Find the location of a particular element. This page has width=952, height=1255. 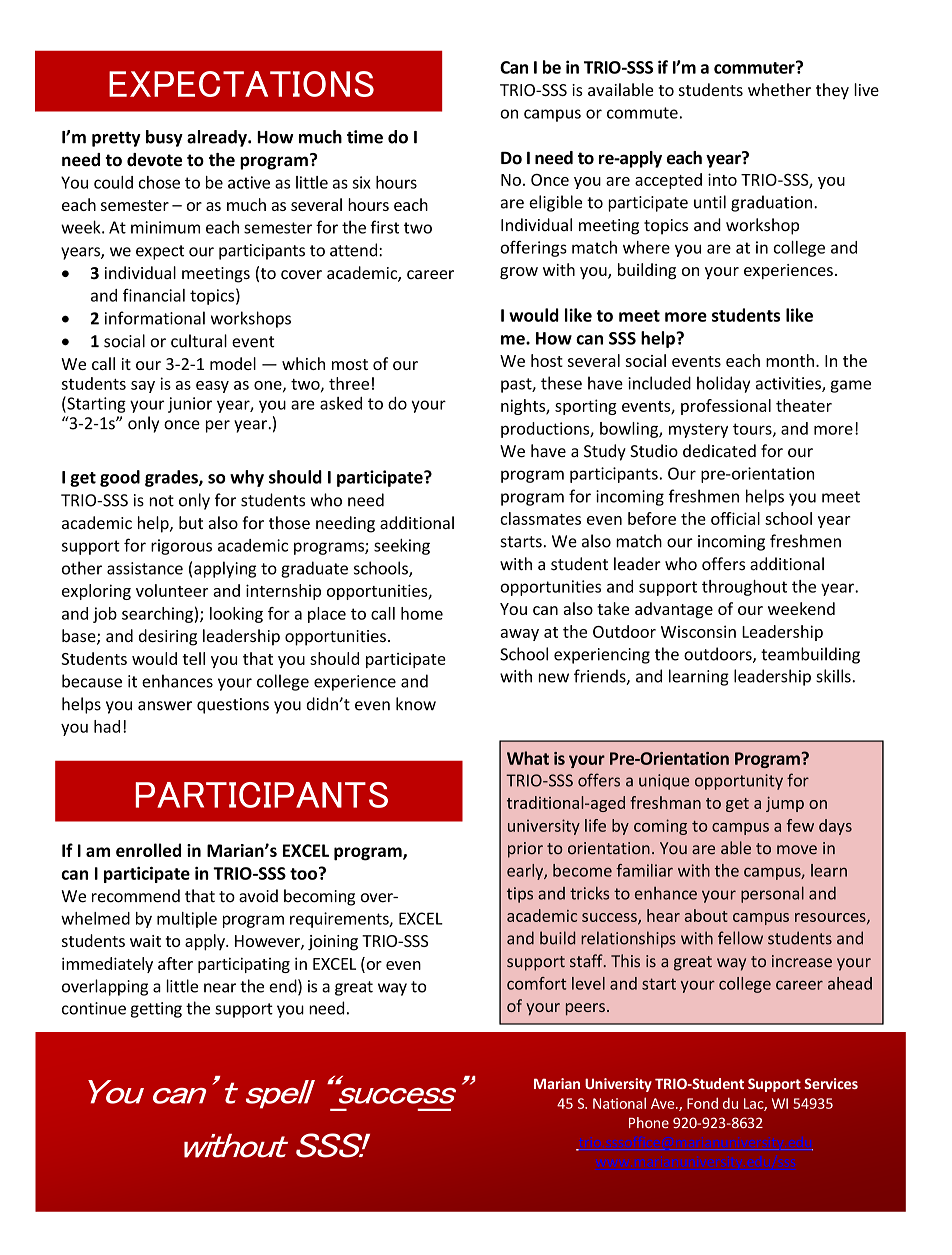

opportunity is located at coordinates (739, 782).
